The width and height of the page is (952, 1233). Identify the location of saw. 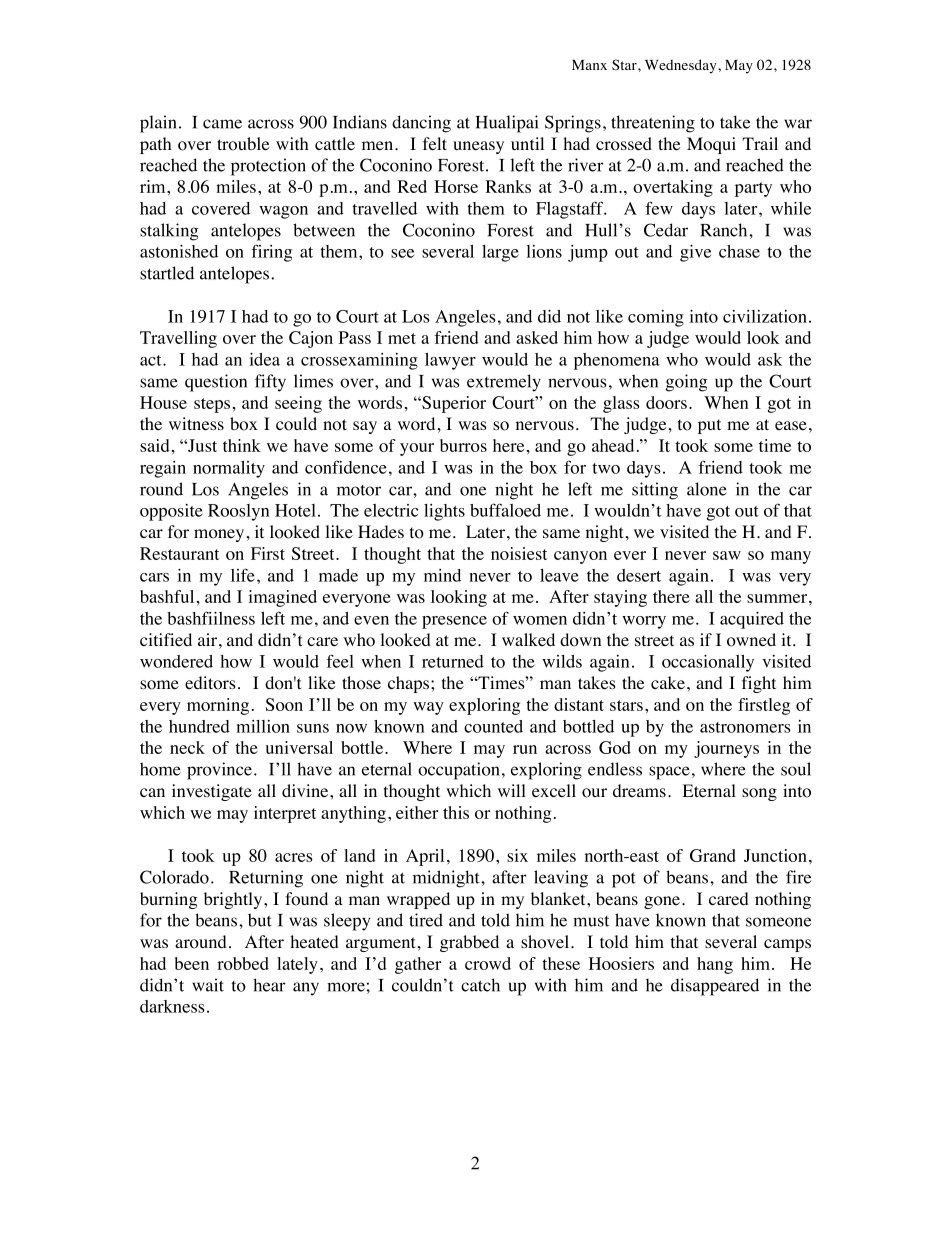
(727, 555).
